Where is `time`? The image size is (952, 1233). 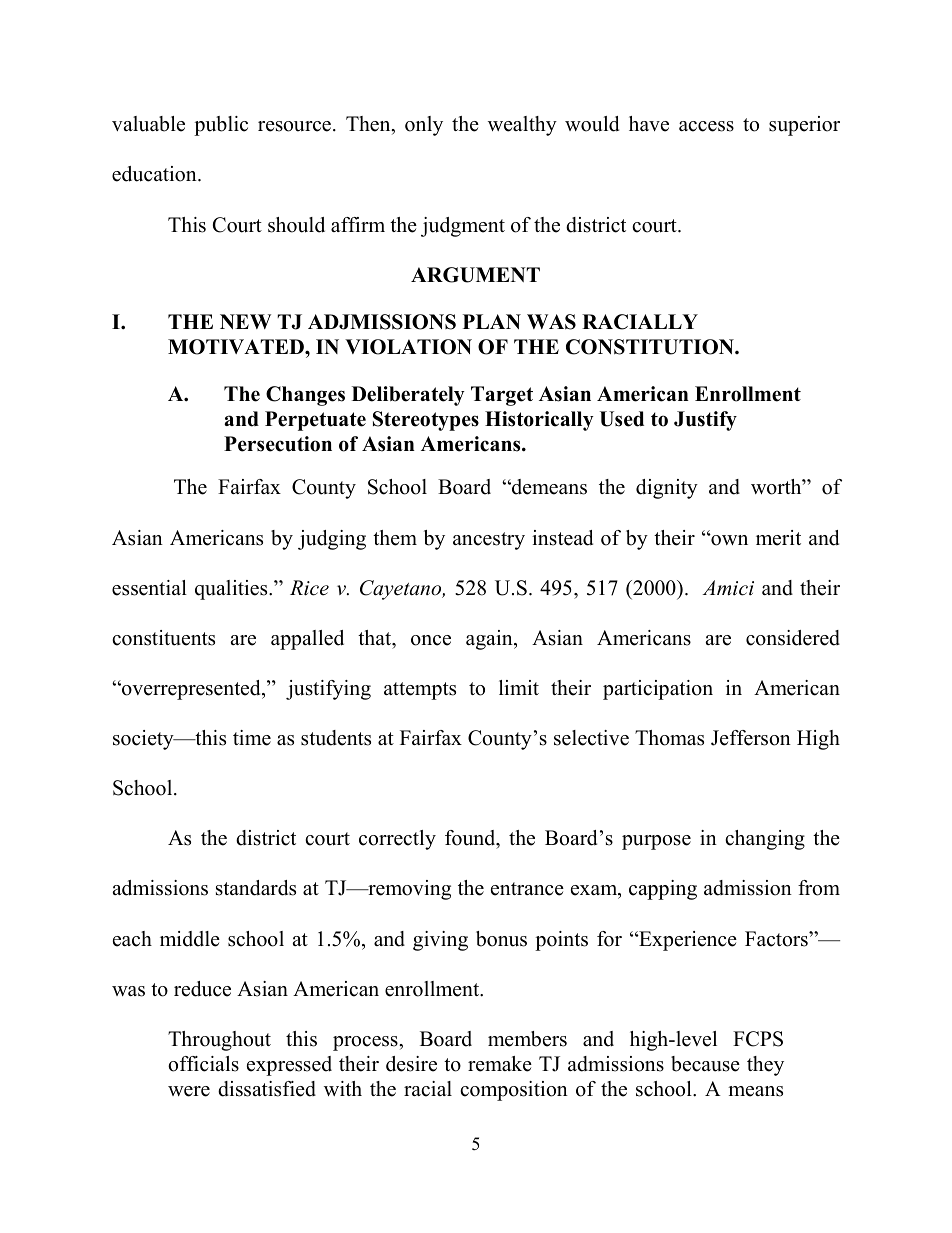
time is located at coordinates (252, 738).
